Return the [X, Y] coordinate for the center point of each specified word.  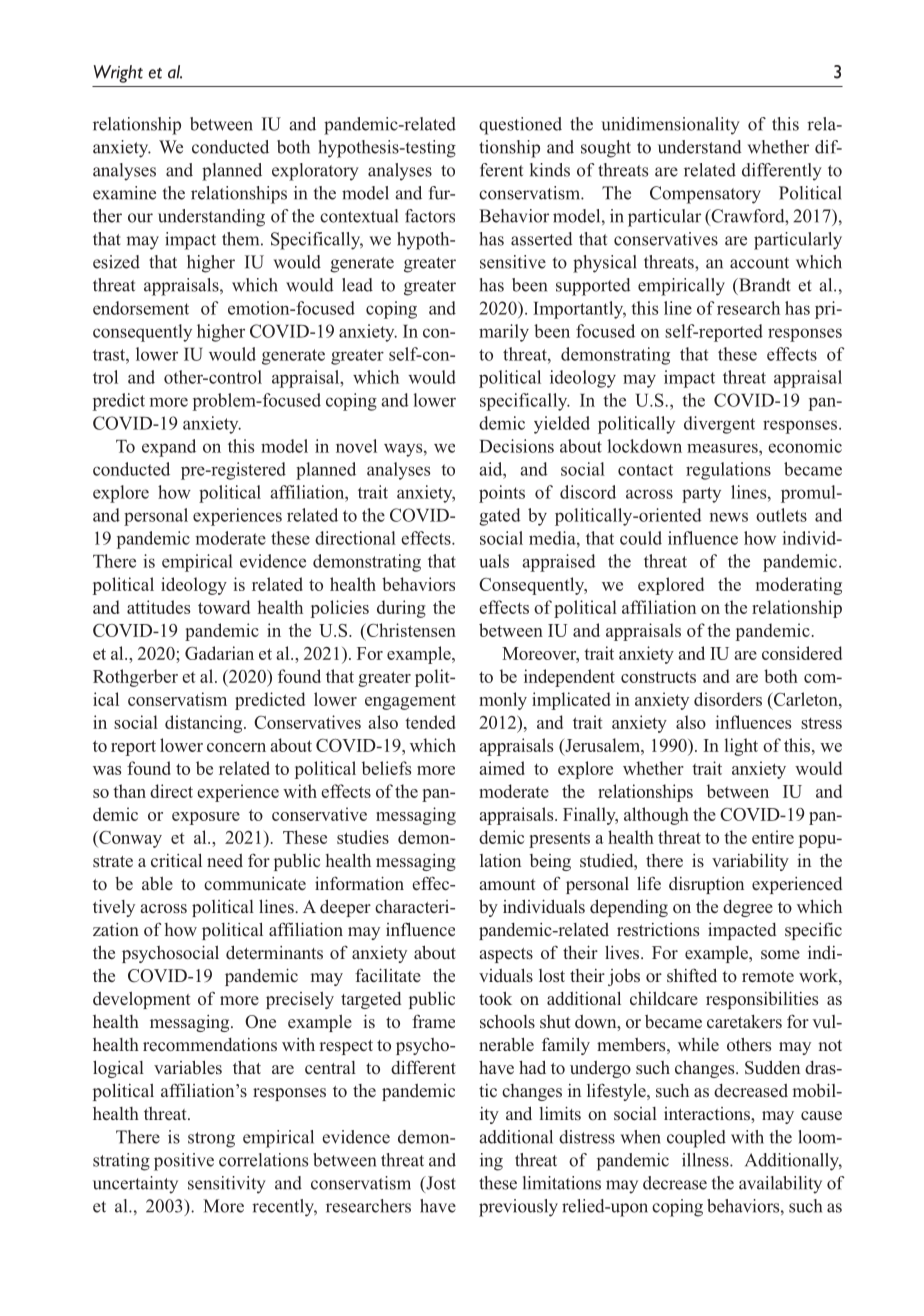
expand [169, 448]
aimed [502, 768]
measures [723, 448]
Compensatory [705, 195]
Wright [118, 74]
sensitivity [227, 1185]
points [502, 494]
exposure [206, 818]
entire [773, 837]
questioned [520, 126]
